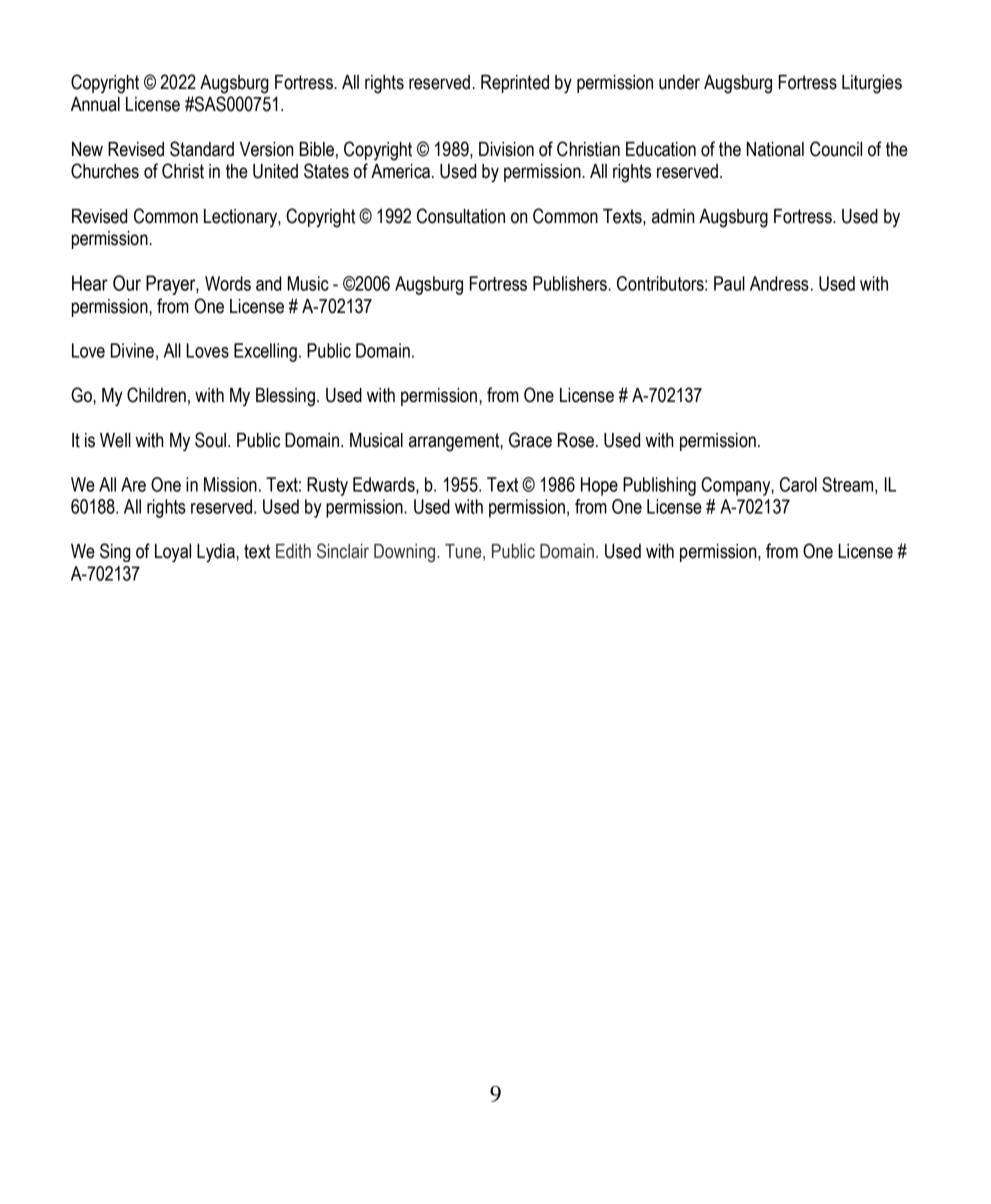 This screenshot has height=1204, width=991. Describe the element at coordinates (872, 84) in the screenshot. I see `Liturgies` at that location.
